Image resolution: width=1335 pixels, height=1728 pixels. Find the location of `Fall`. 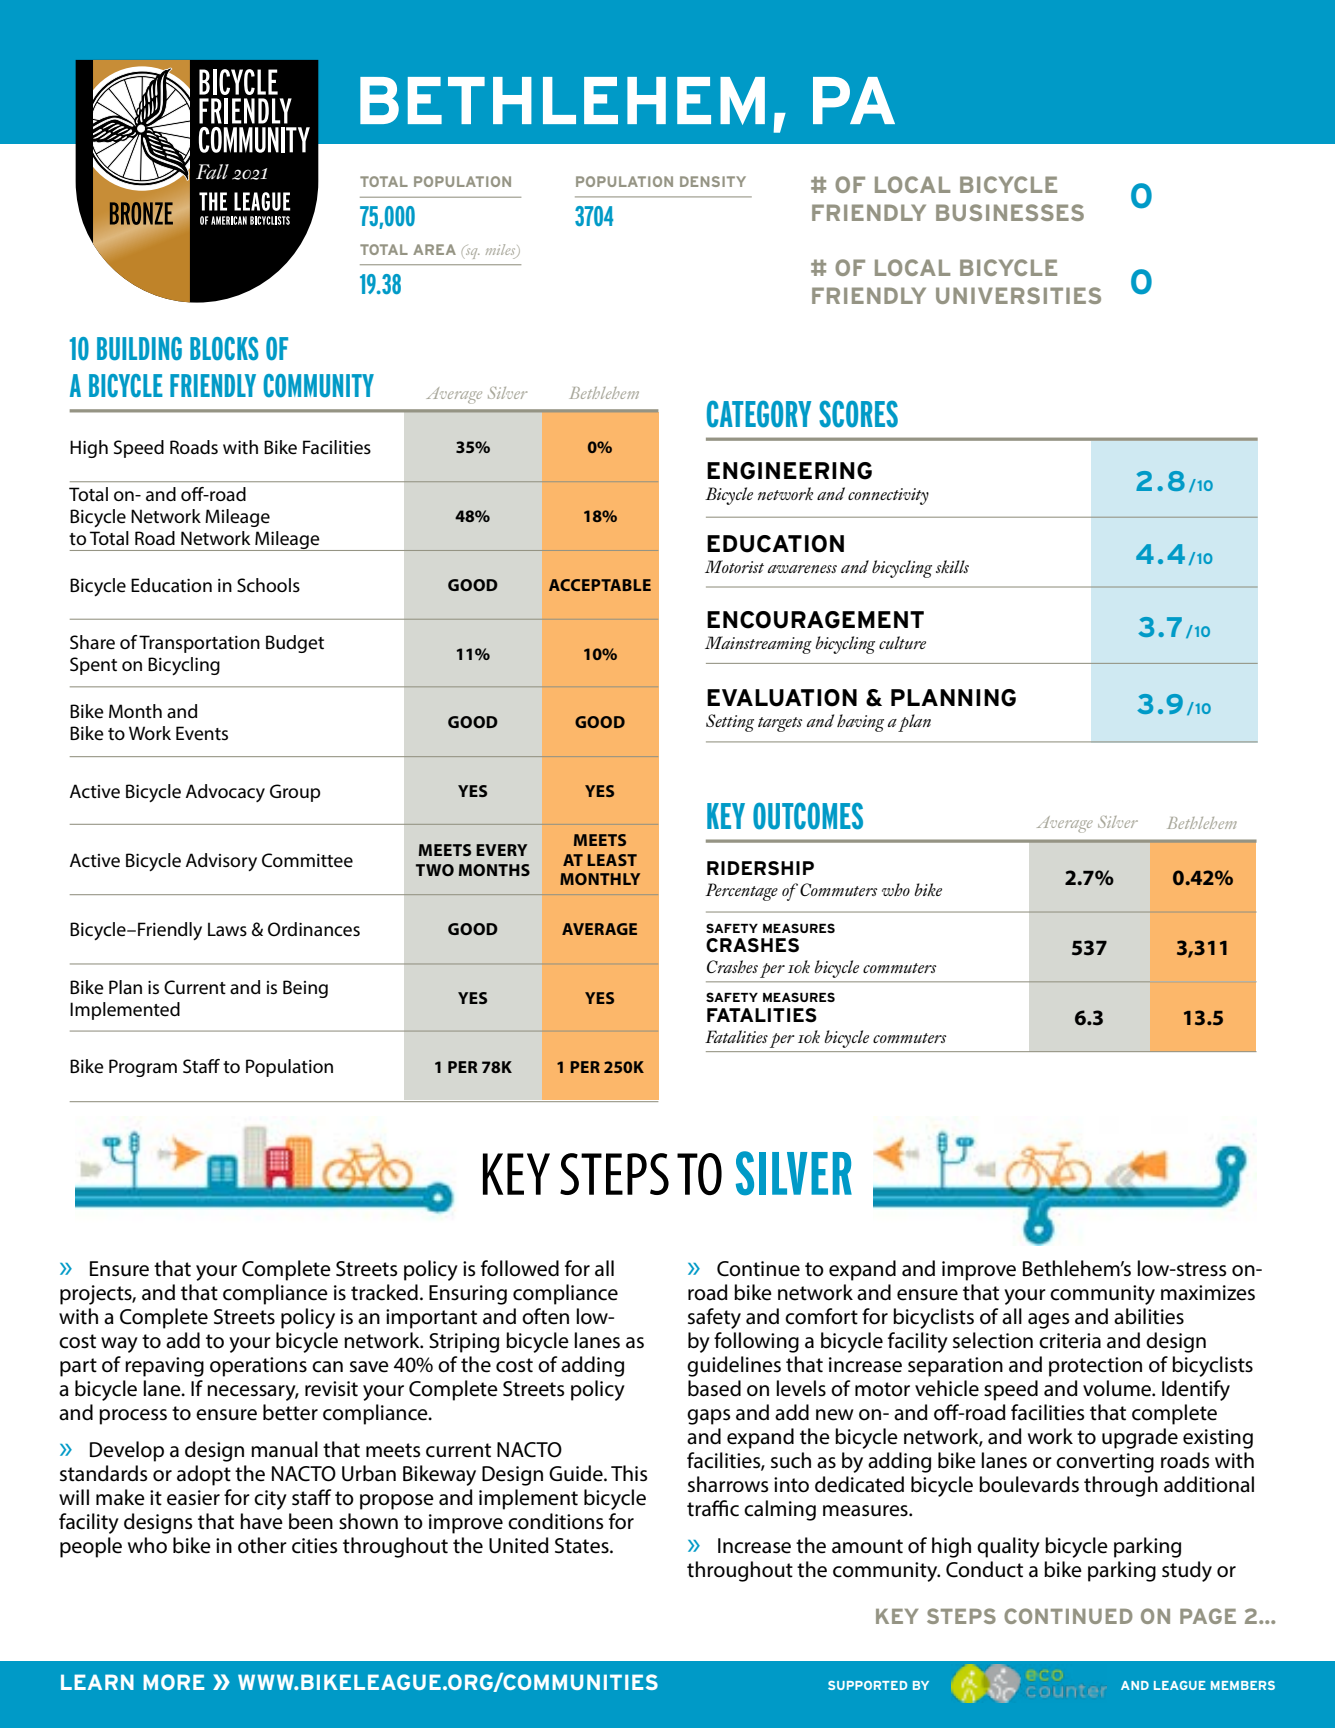

Fall is located at coordinates (212, 171).
